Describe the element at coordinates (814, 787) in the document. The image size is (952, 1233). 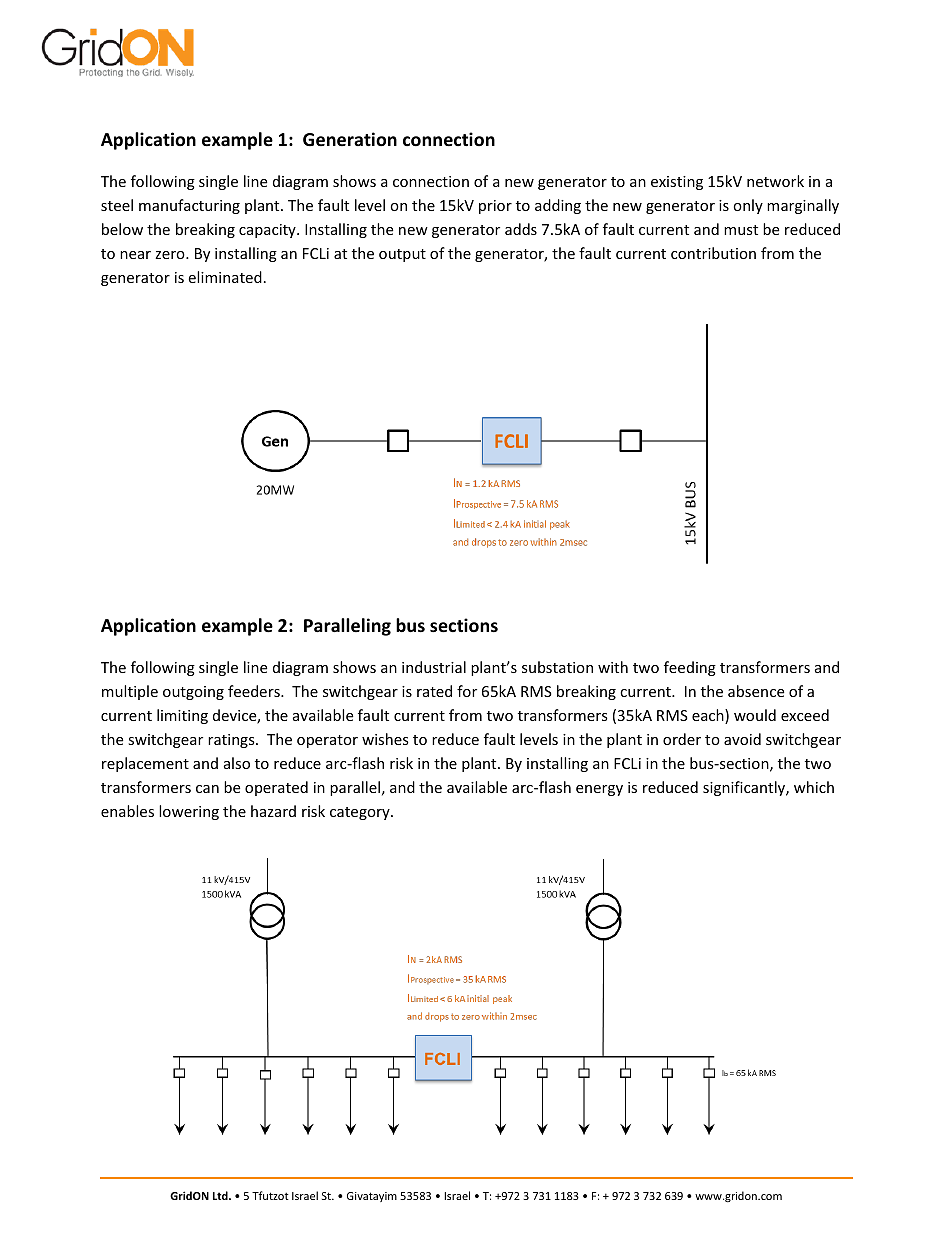
I see `which` at that location.
